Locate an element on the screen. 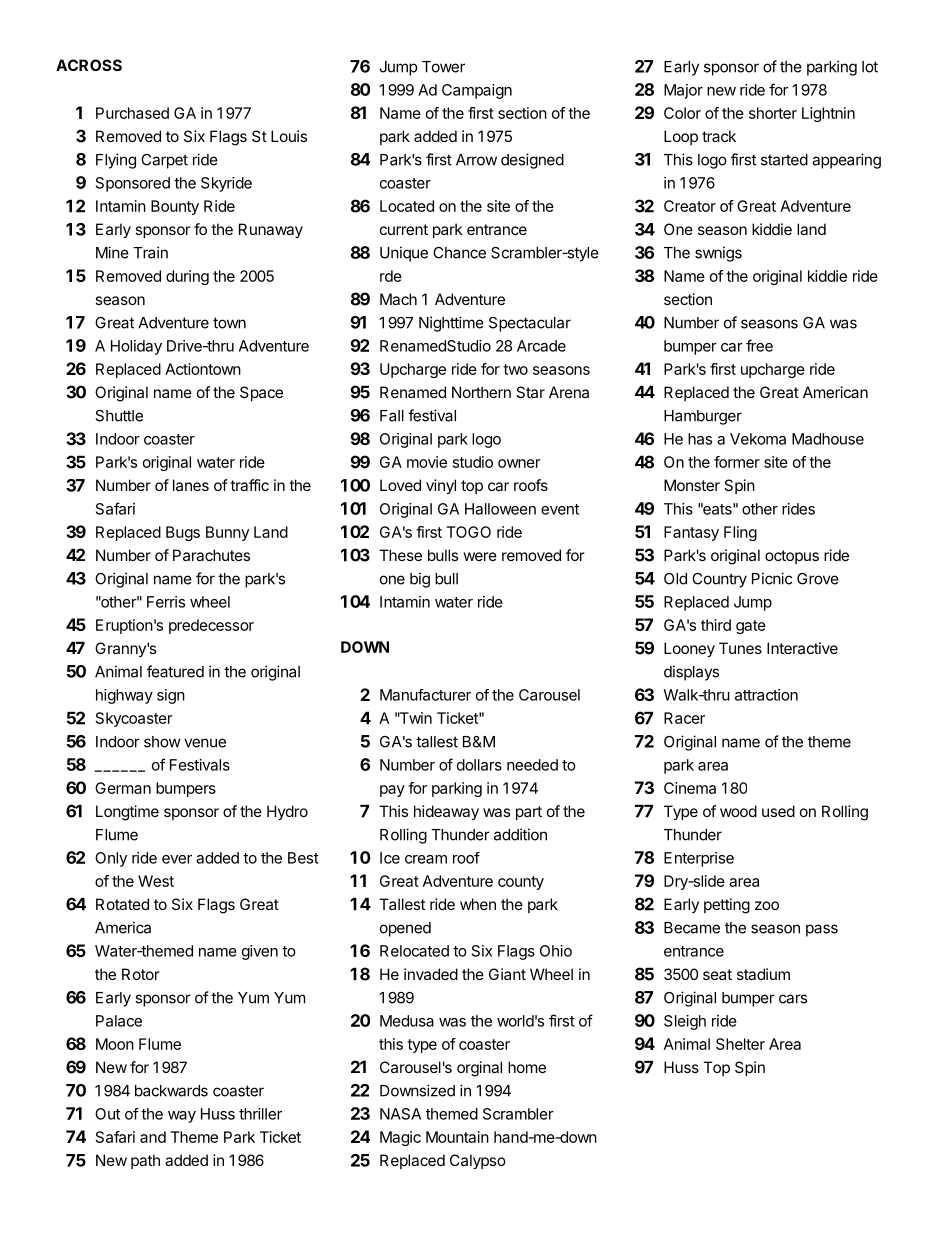 This screenshot has width=952, height=1233. ever is located at coordinates (177, 859).
